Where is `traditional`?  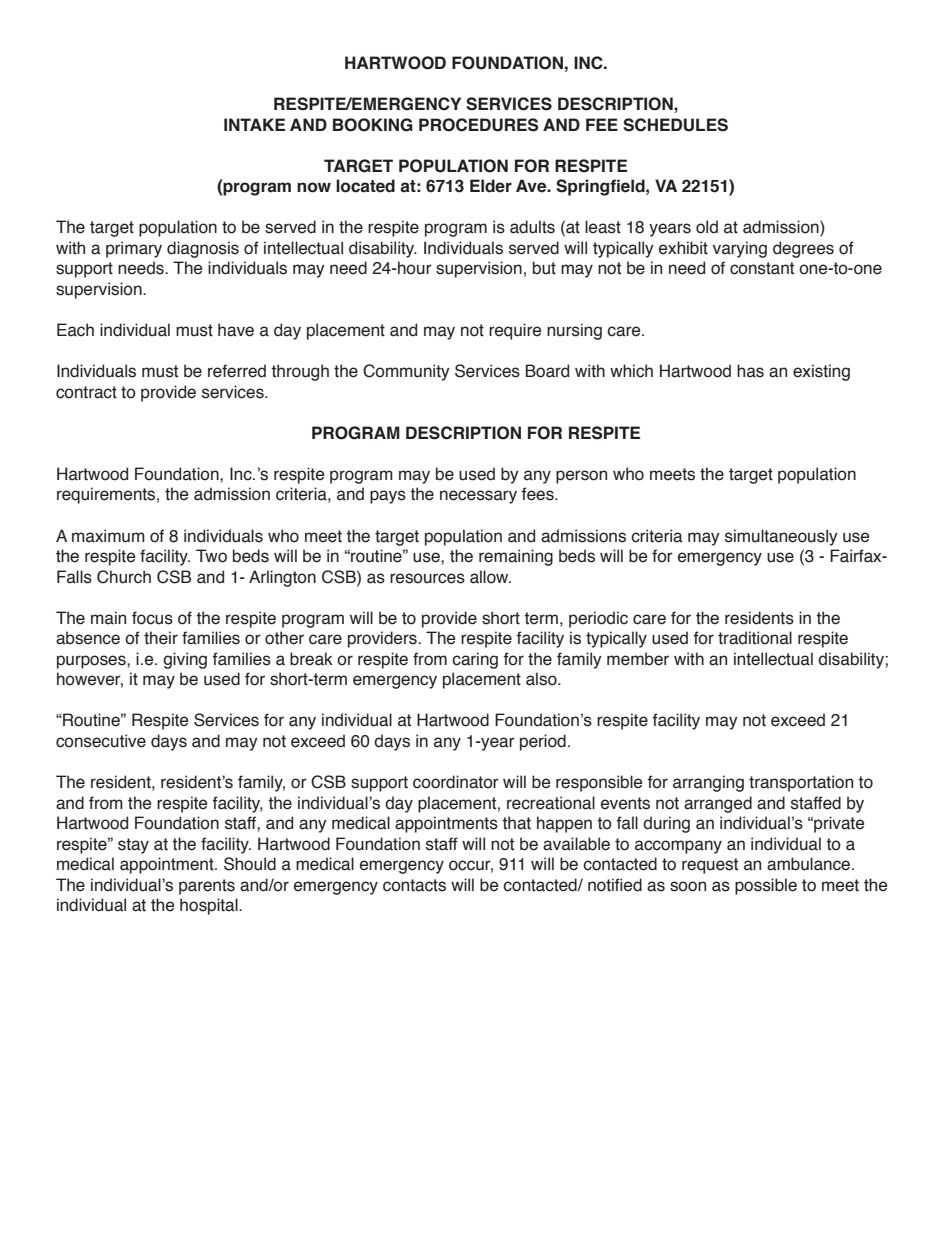 traditional is located at coordinates (755, 638).
